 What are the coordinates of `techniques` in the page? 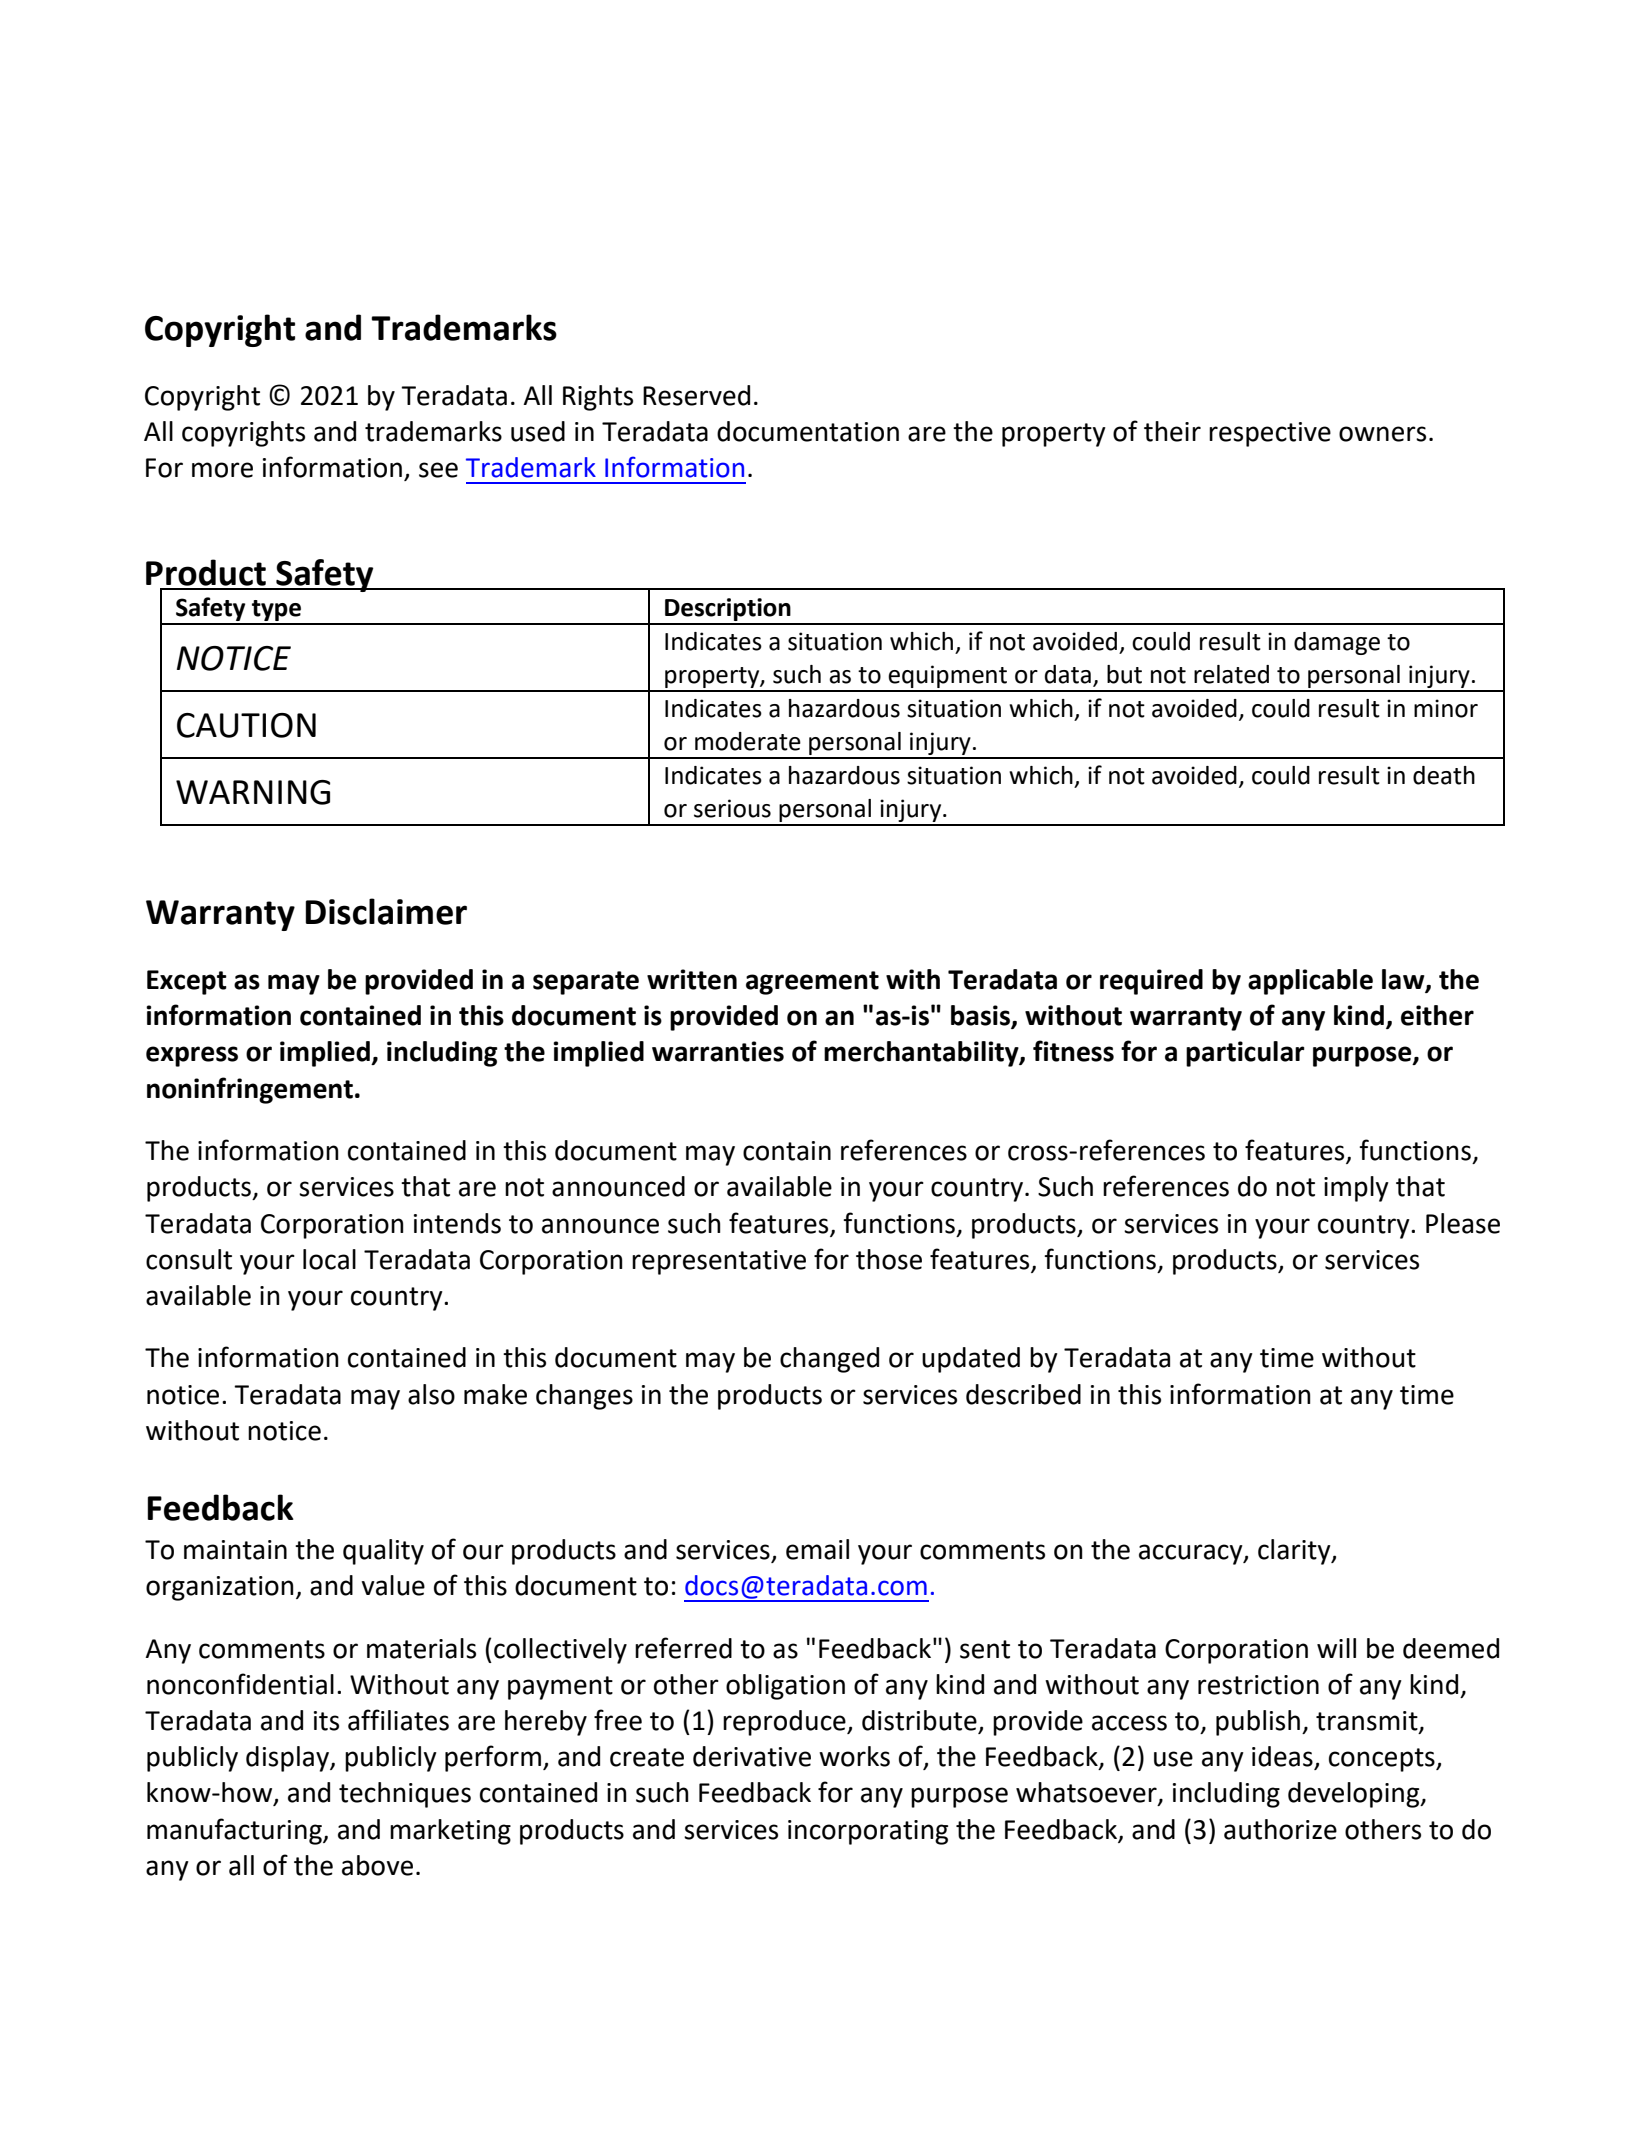 It's located at (405, 1795).
